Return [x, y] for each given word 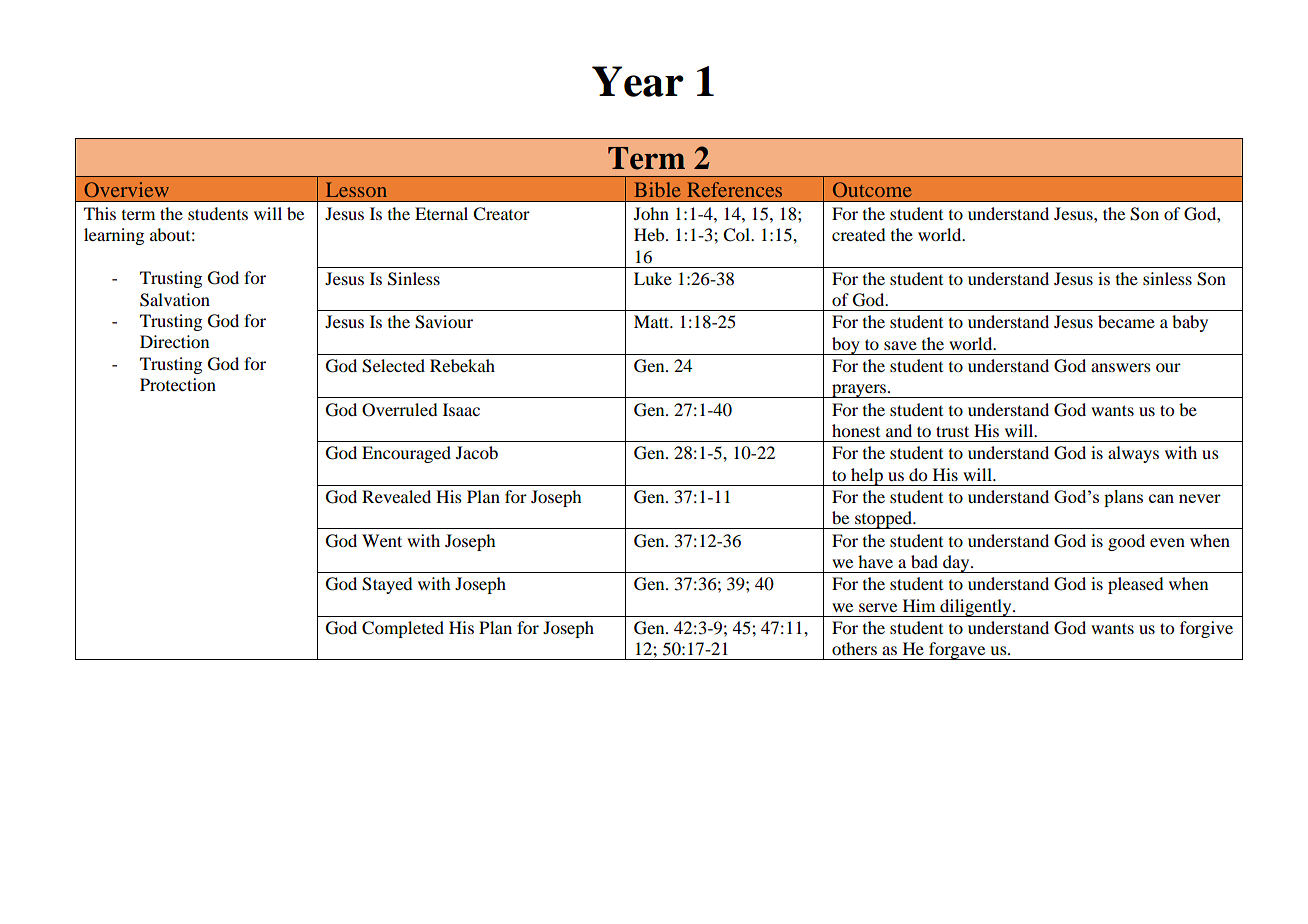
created [859, 234]
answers [1121, 367]
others [854, 648]
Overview [126, 189]
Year [638, 81]
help [867, 477]
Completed [403, 629]
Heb [650, 234]
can [1161, 498]
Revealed [396, 496]
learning [114, 236]
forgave [957, 651]
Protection [178, 384]
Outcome [872, 189]
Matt [653, 321]
